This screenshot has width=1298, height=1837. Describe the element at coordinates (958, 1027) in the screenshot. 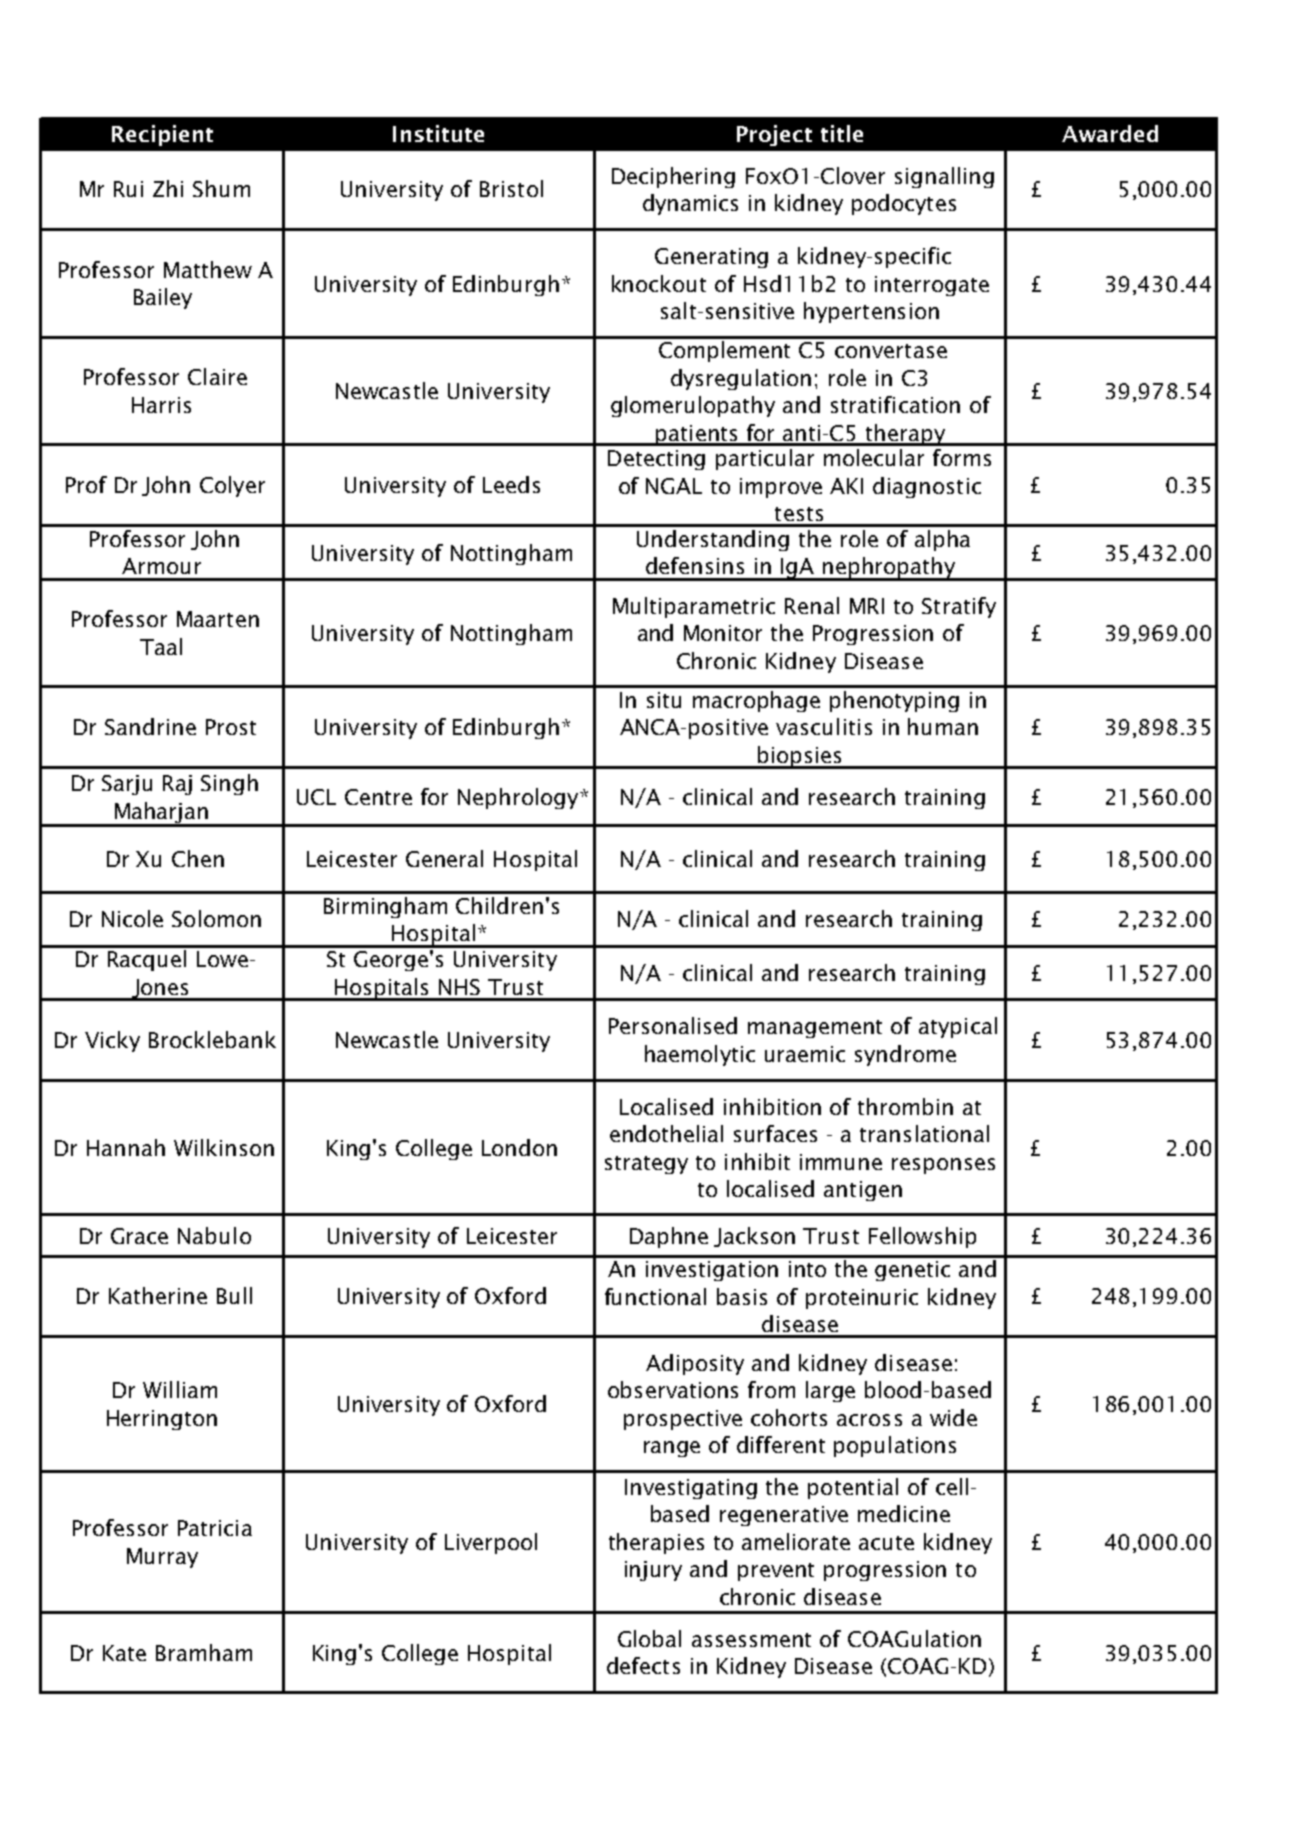

I see `atypical` at that location.
